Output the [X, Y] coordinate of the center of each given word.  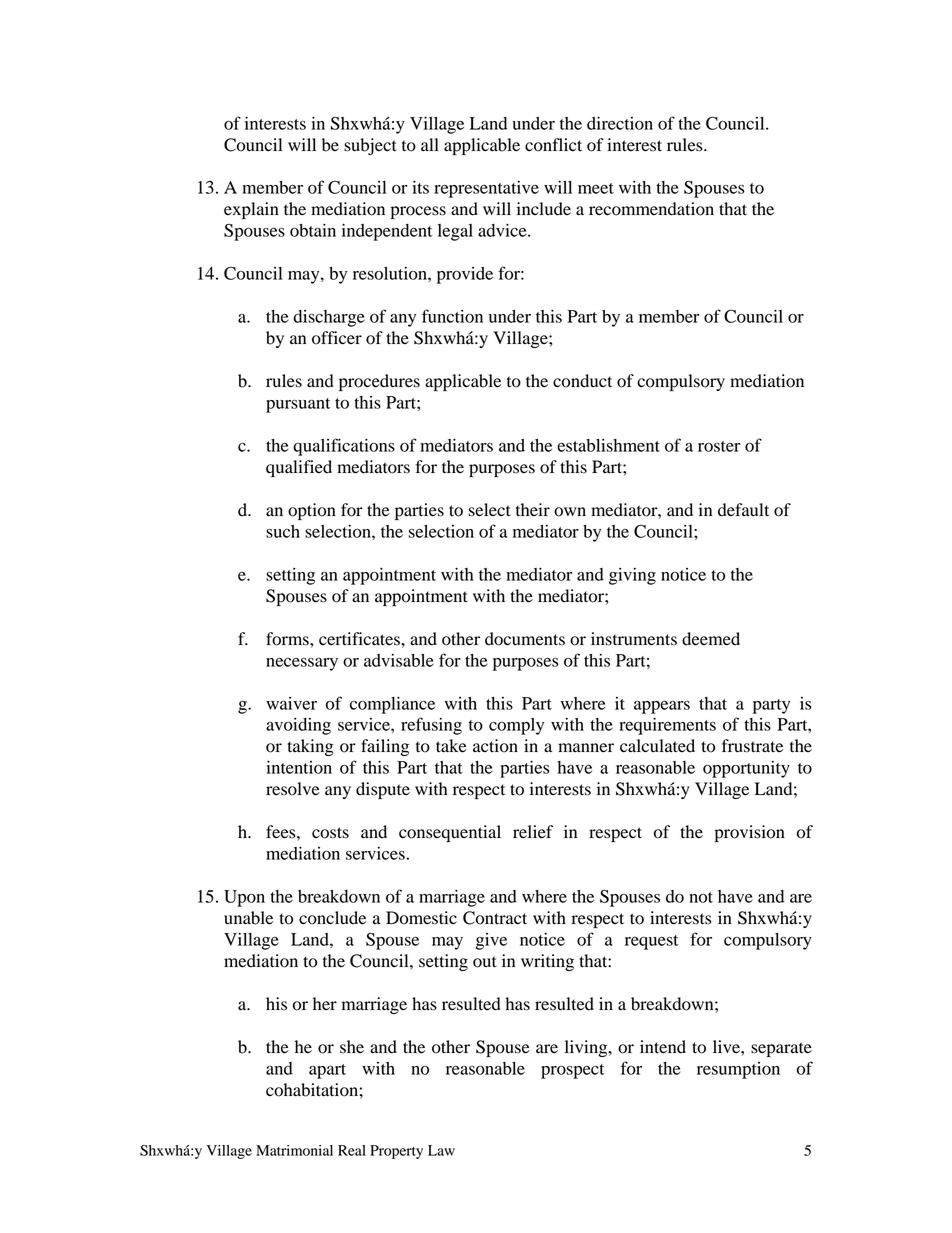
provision [750, 833]
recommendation [651, 209]
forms [288, 639]
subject [370, 146]
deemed [711, 639]
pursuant [298, 405]
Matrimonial [294, 1150]
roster [719, 446]
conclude [332, 918]
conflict [553, 145]
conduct [582, 381]
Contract [495, 918]
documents [525, 639]
